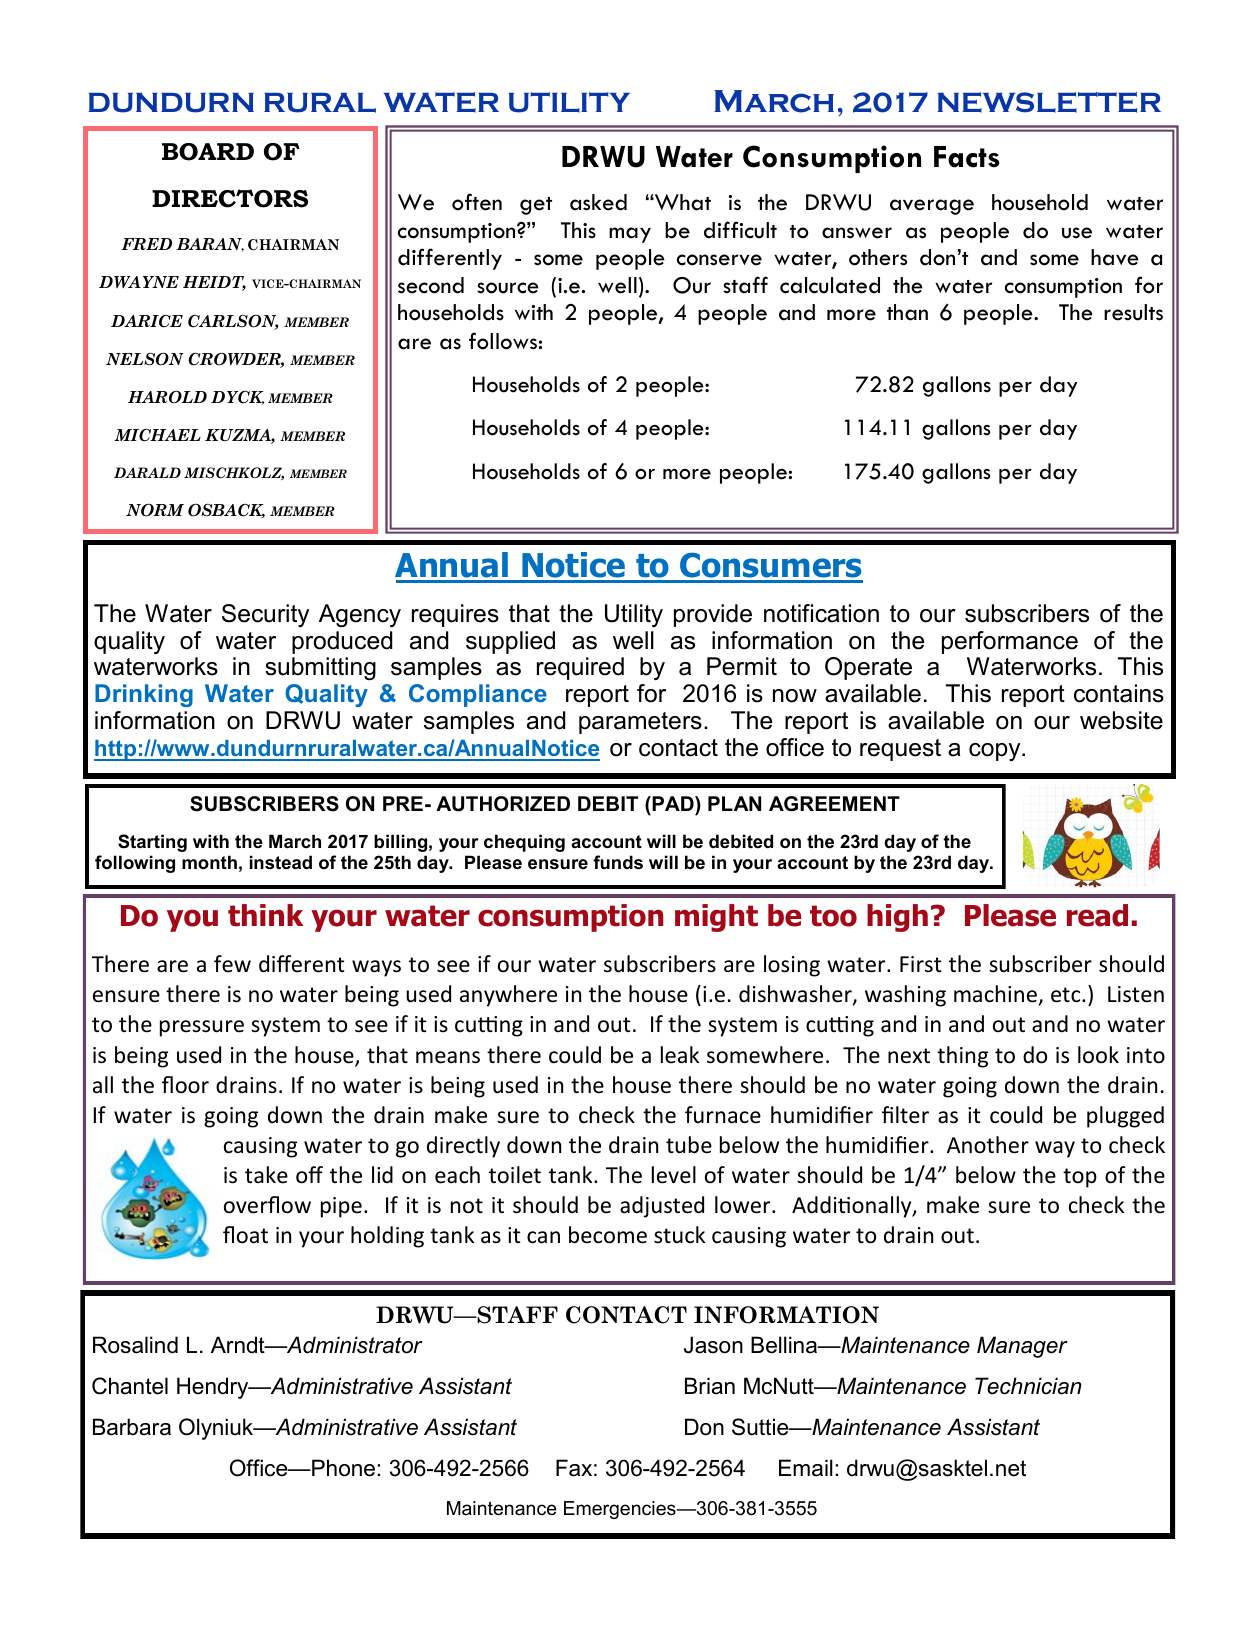  I want to click on Facts, so click(967, 157).
